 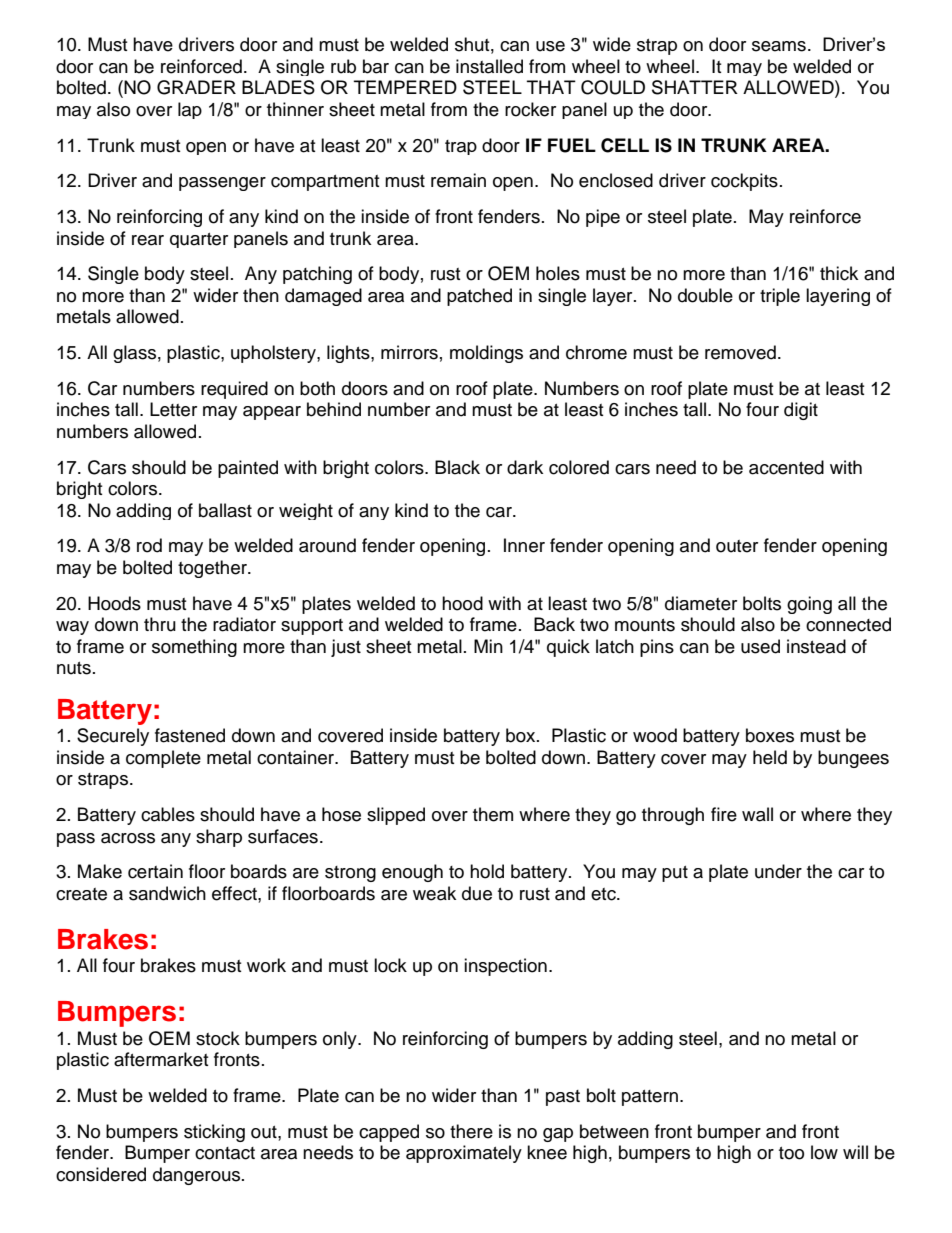 What do you see at coordinates (479, 297) in the screenshot?
I see `patched` at bounding box center [479, 297].
